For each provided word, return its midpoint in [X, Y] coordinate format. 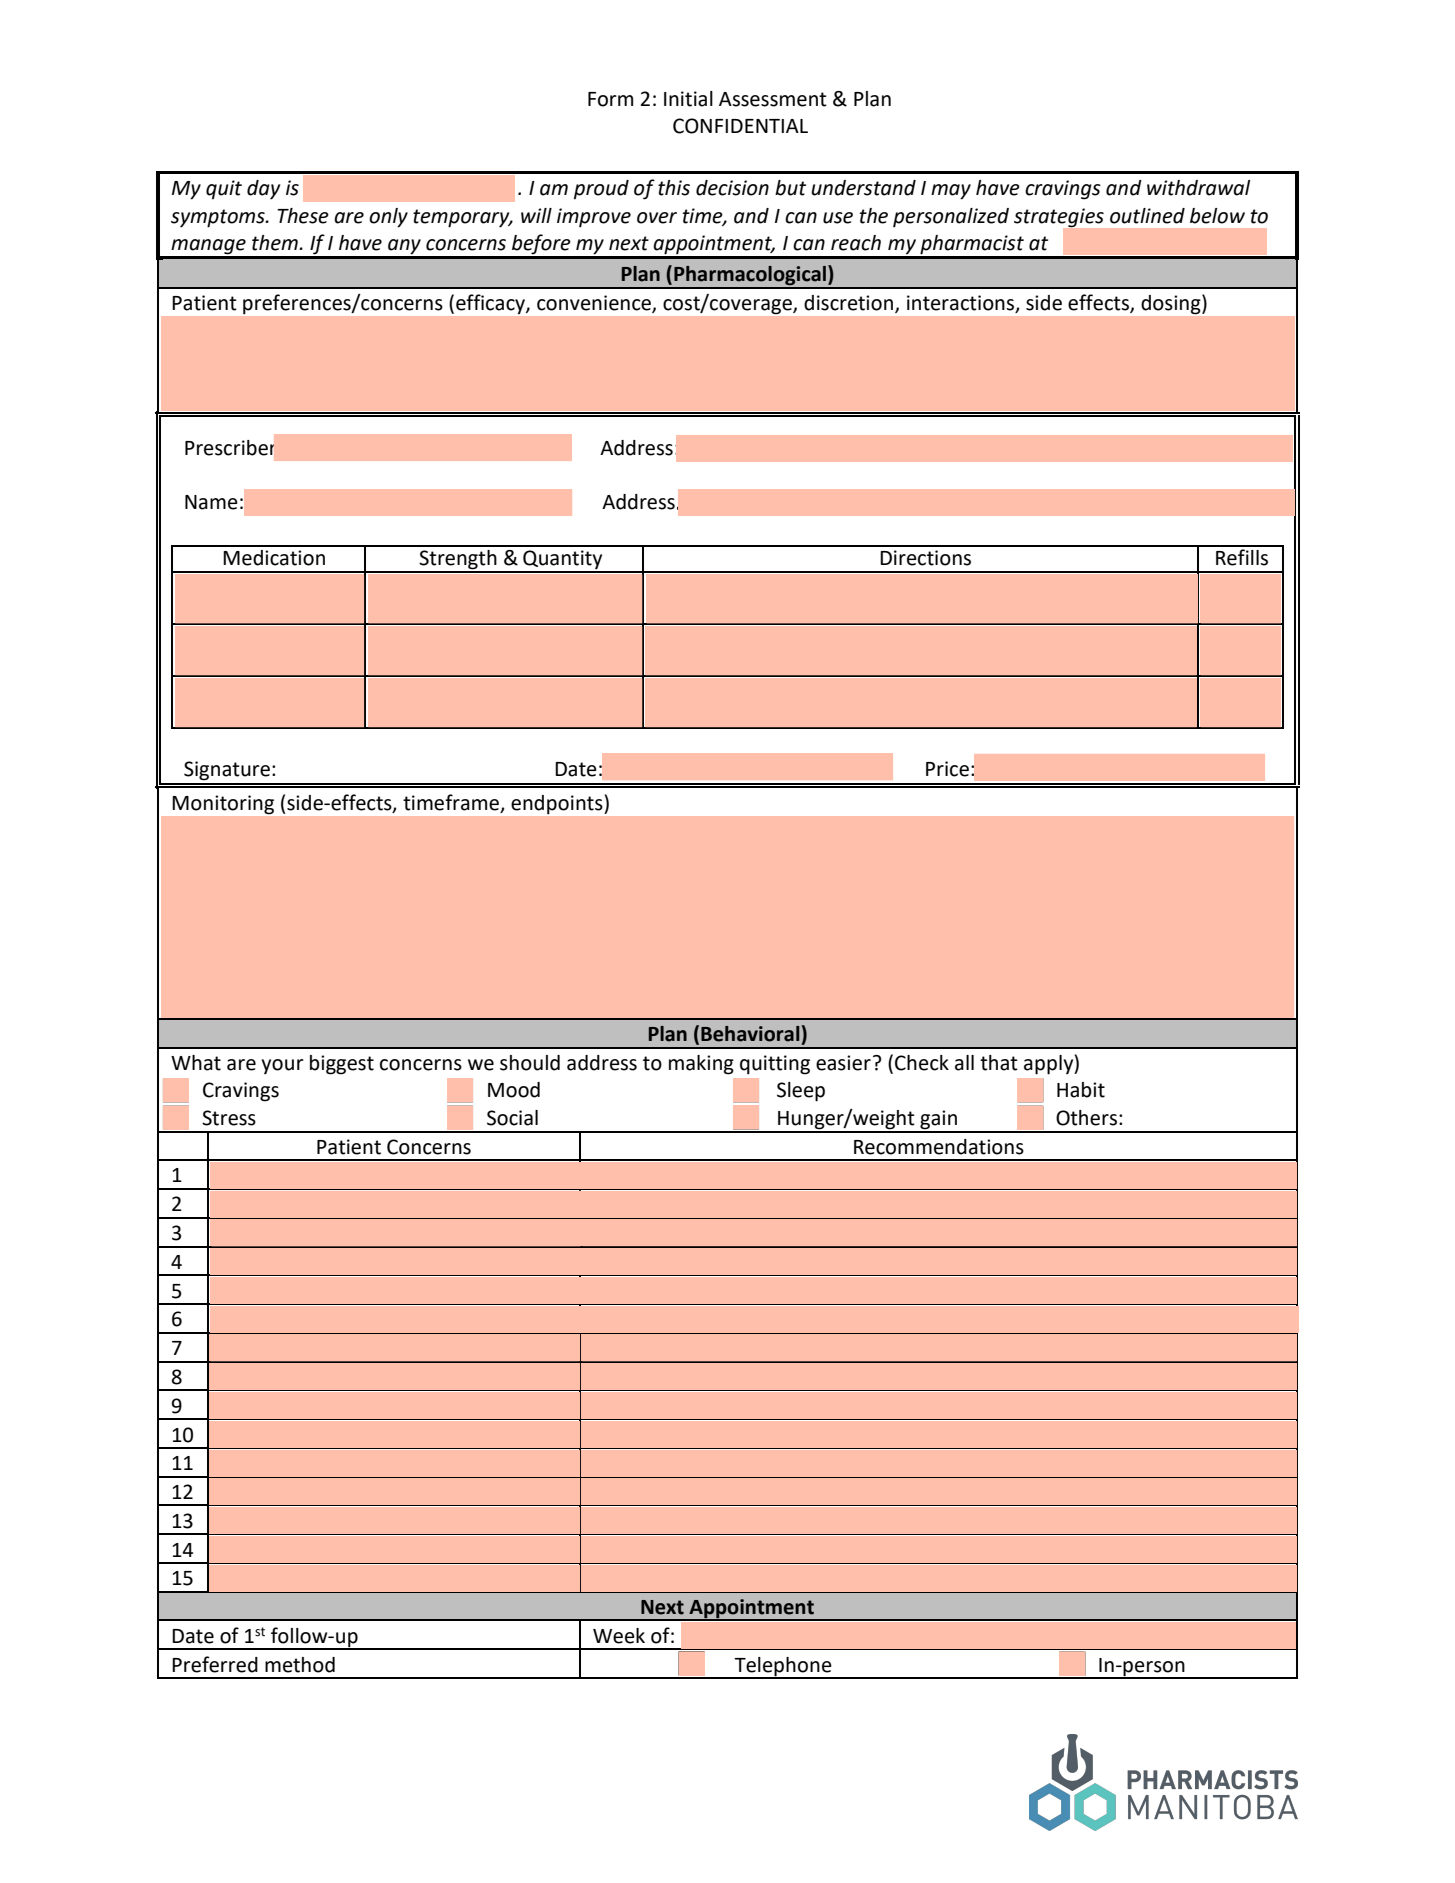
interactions [962, 304]
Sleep [801, 1092]
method [300, 1665]
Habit [1081, 1090]
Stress [229, 1118]
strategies [1060, 218]
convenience [595, 304]
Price [947, 769]
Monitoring [223, 804]
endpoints [556, 804]
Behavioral [750, 1034]
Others [1086, 1118]
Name [211, 502]
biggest [342, 1065]
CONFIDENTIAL [740, 126]
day [263, 190]
